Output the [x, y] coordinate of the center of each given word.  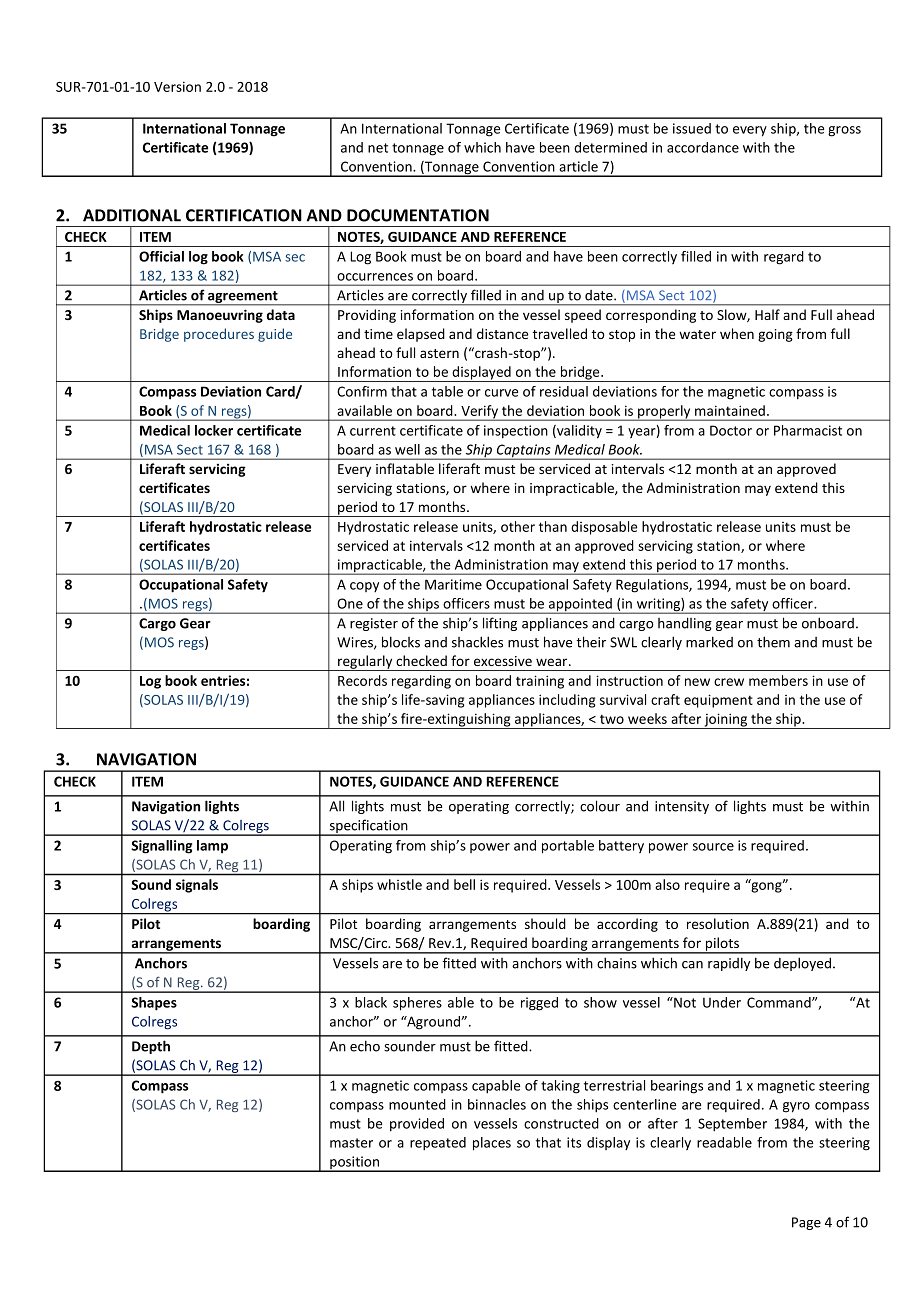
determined [610, 147]
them [773, 642]
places [492, 1144]
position [355, 1164]
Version [177, 86]
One [350, 603]
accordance [703, 147]
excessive [503, 661]
